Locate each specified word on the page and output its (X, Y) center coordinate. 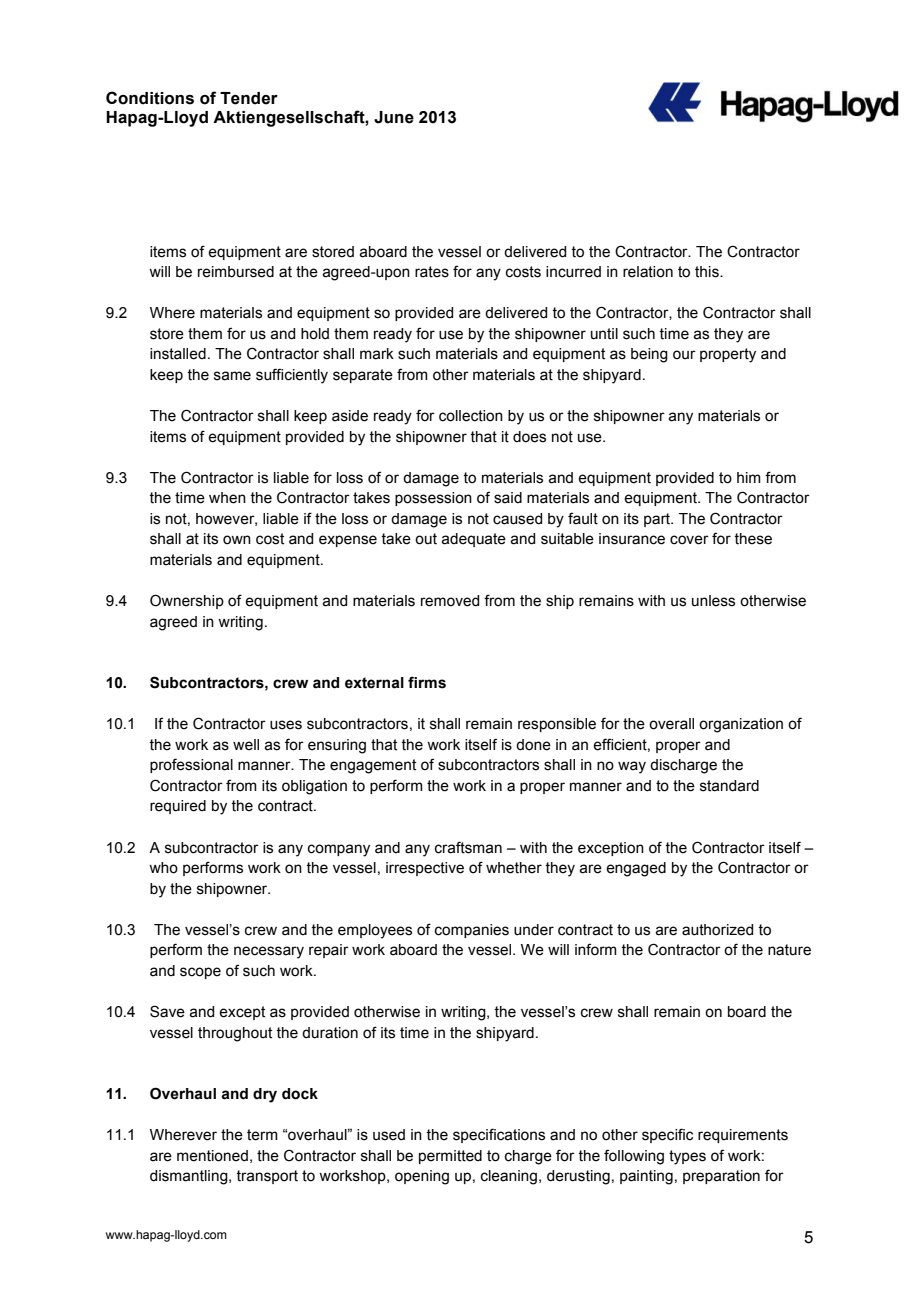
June (394, 117)
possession (433, 499)
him (749, 477)
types (687, 1157)
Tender (249, 98)
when (227, 498)
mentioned (212, 1156)
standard (729, 786)
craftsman (468, 847)
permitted (450, 1157)
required (178, 807)
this (708, 272)
